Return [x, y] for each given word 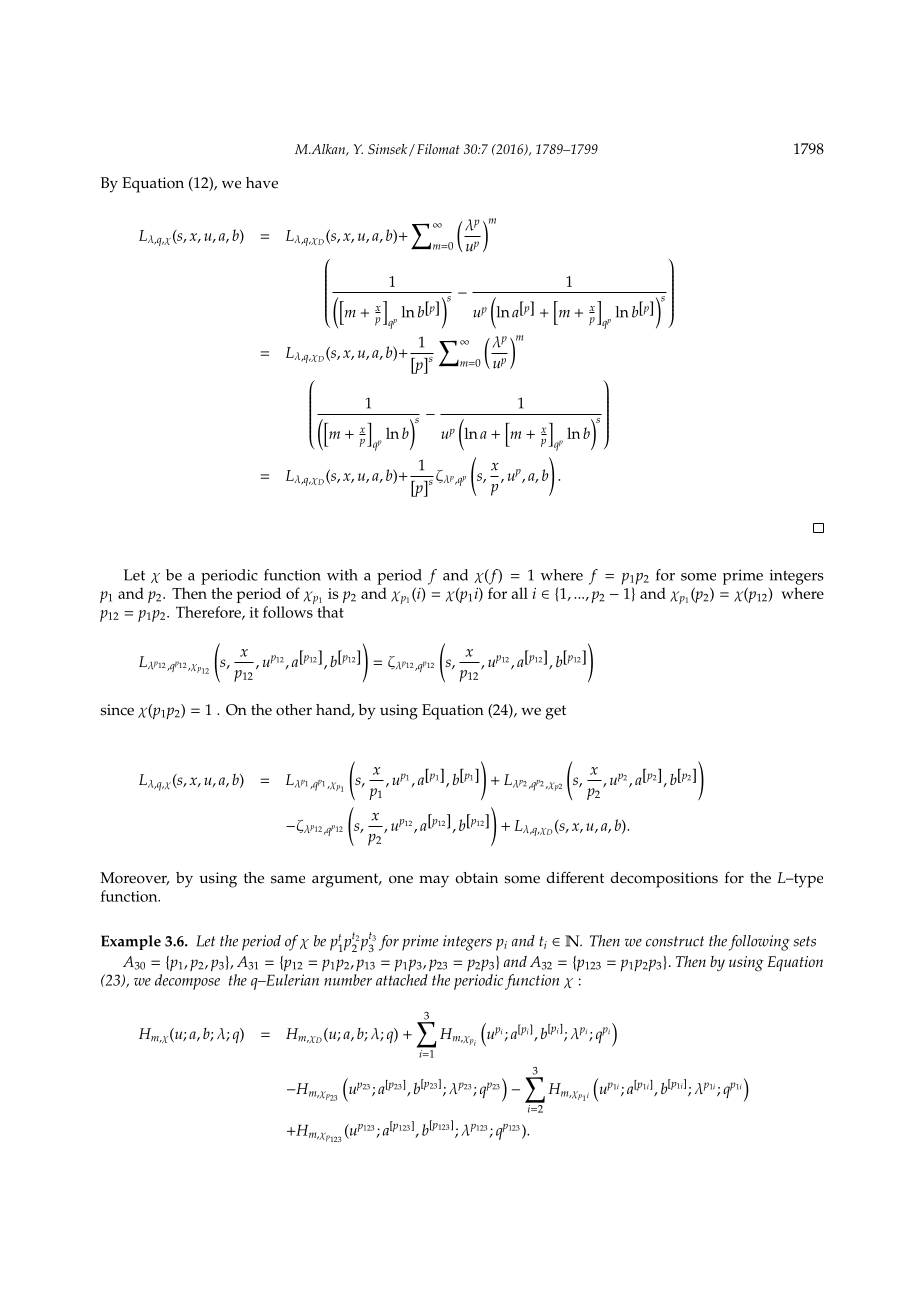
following [759, 943]
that [330, 612]
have [262, 183]
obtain [476, 878]
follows [288, 612]
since [117, 710]
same [288, 879]
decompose [187, 982]
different [575, 877]
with [342, 575]
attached [402, 980]
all [520, 593]
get [556, 712]
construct [675, 941]
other [294, 710]
